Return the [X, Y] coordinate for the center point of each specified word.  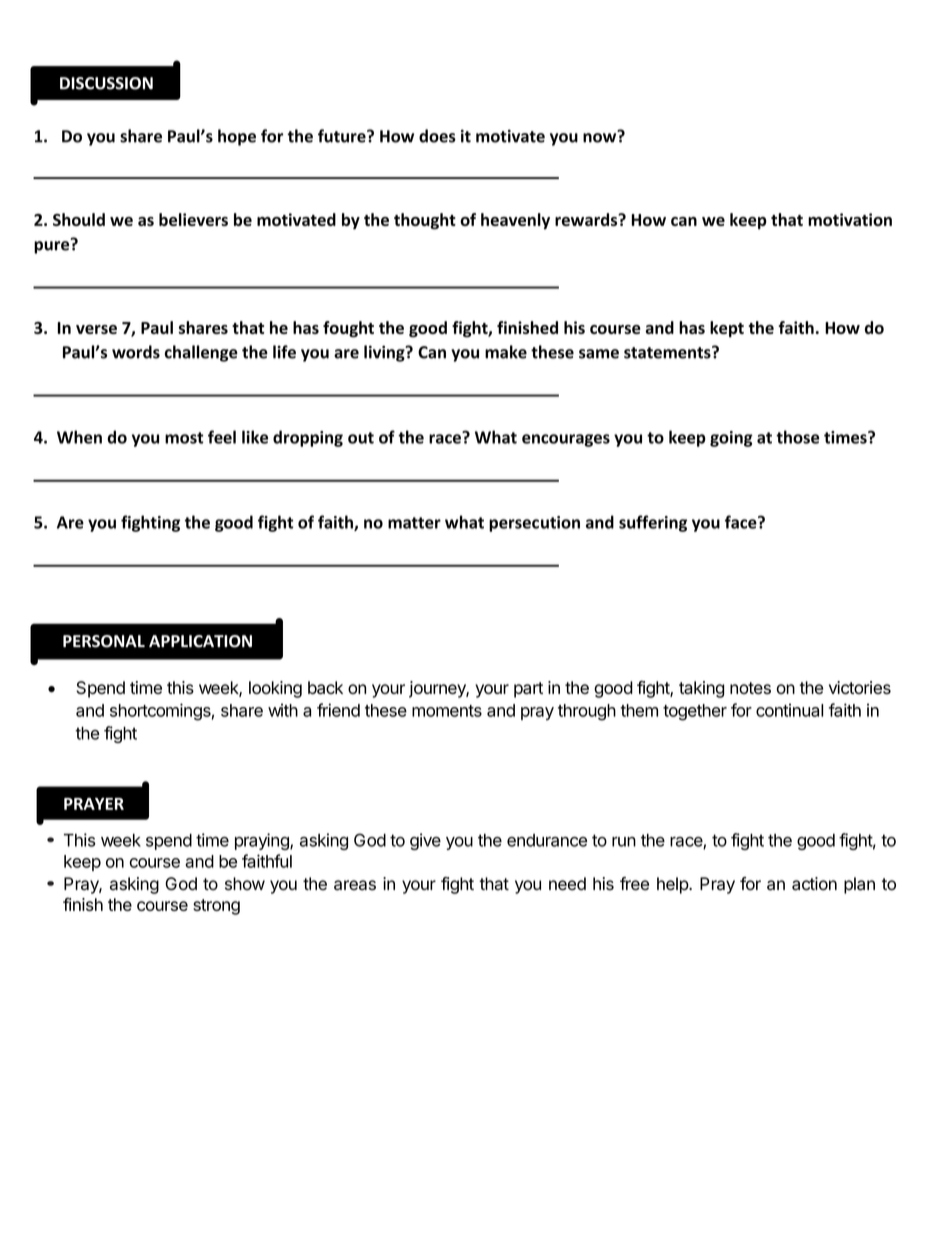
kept [727, 329]
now [601, 137]
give [425, 841]
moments [447, 711]
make [506, 352]
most [184, 438]
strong [216, 907]
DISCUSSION [106, 83]
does [437, 136]
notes [750, 688]
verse [96, 329]
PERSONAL [104, 641]
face [742, 522]
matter [414, 523]
